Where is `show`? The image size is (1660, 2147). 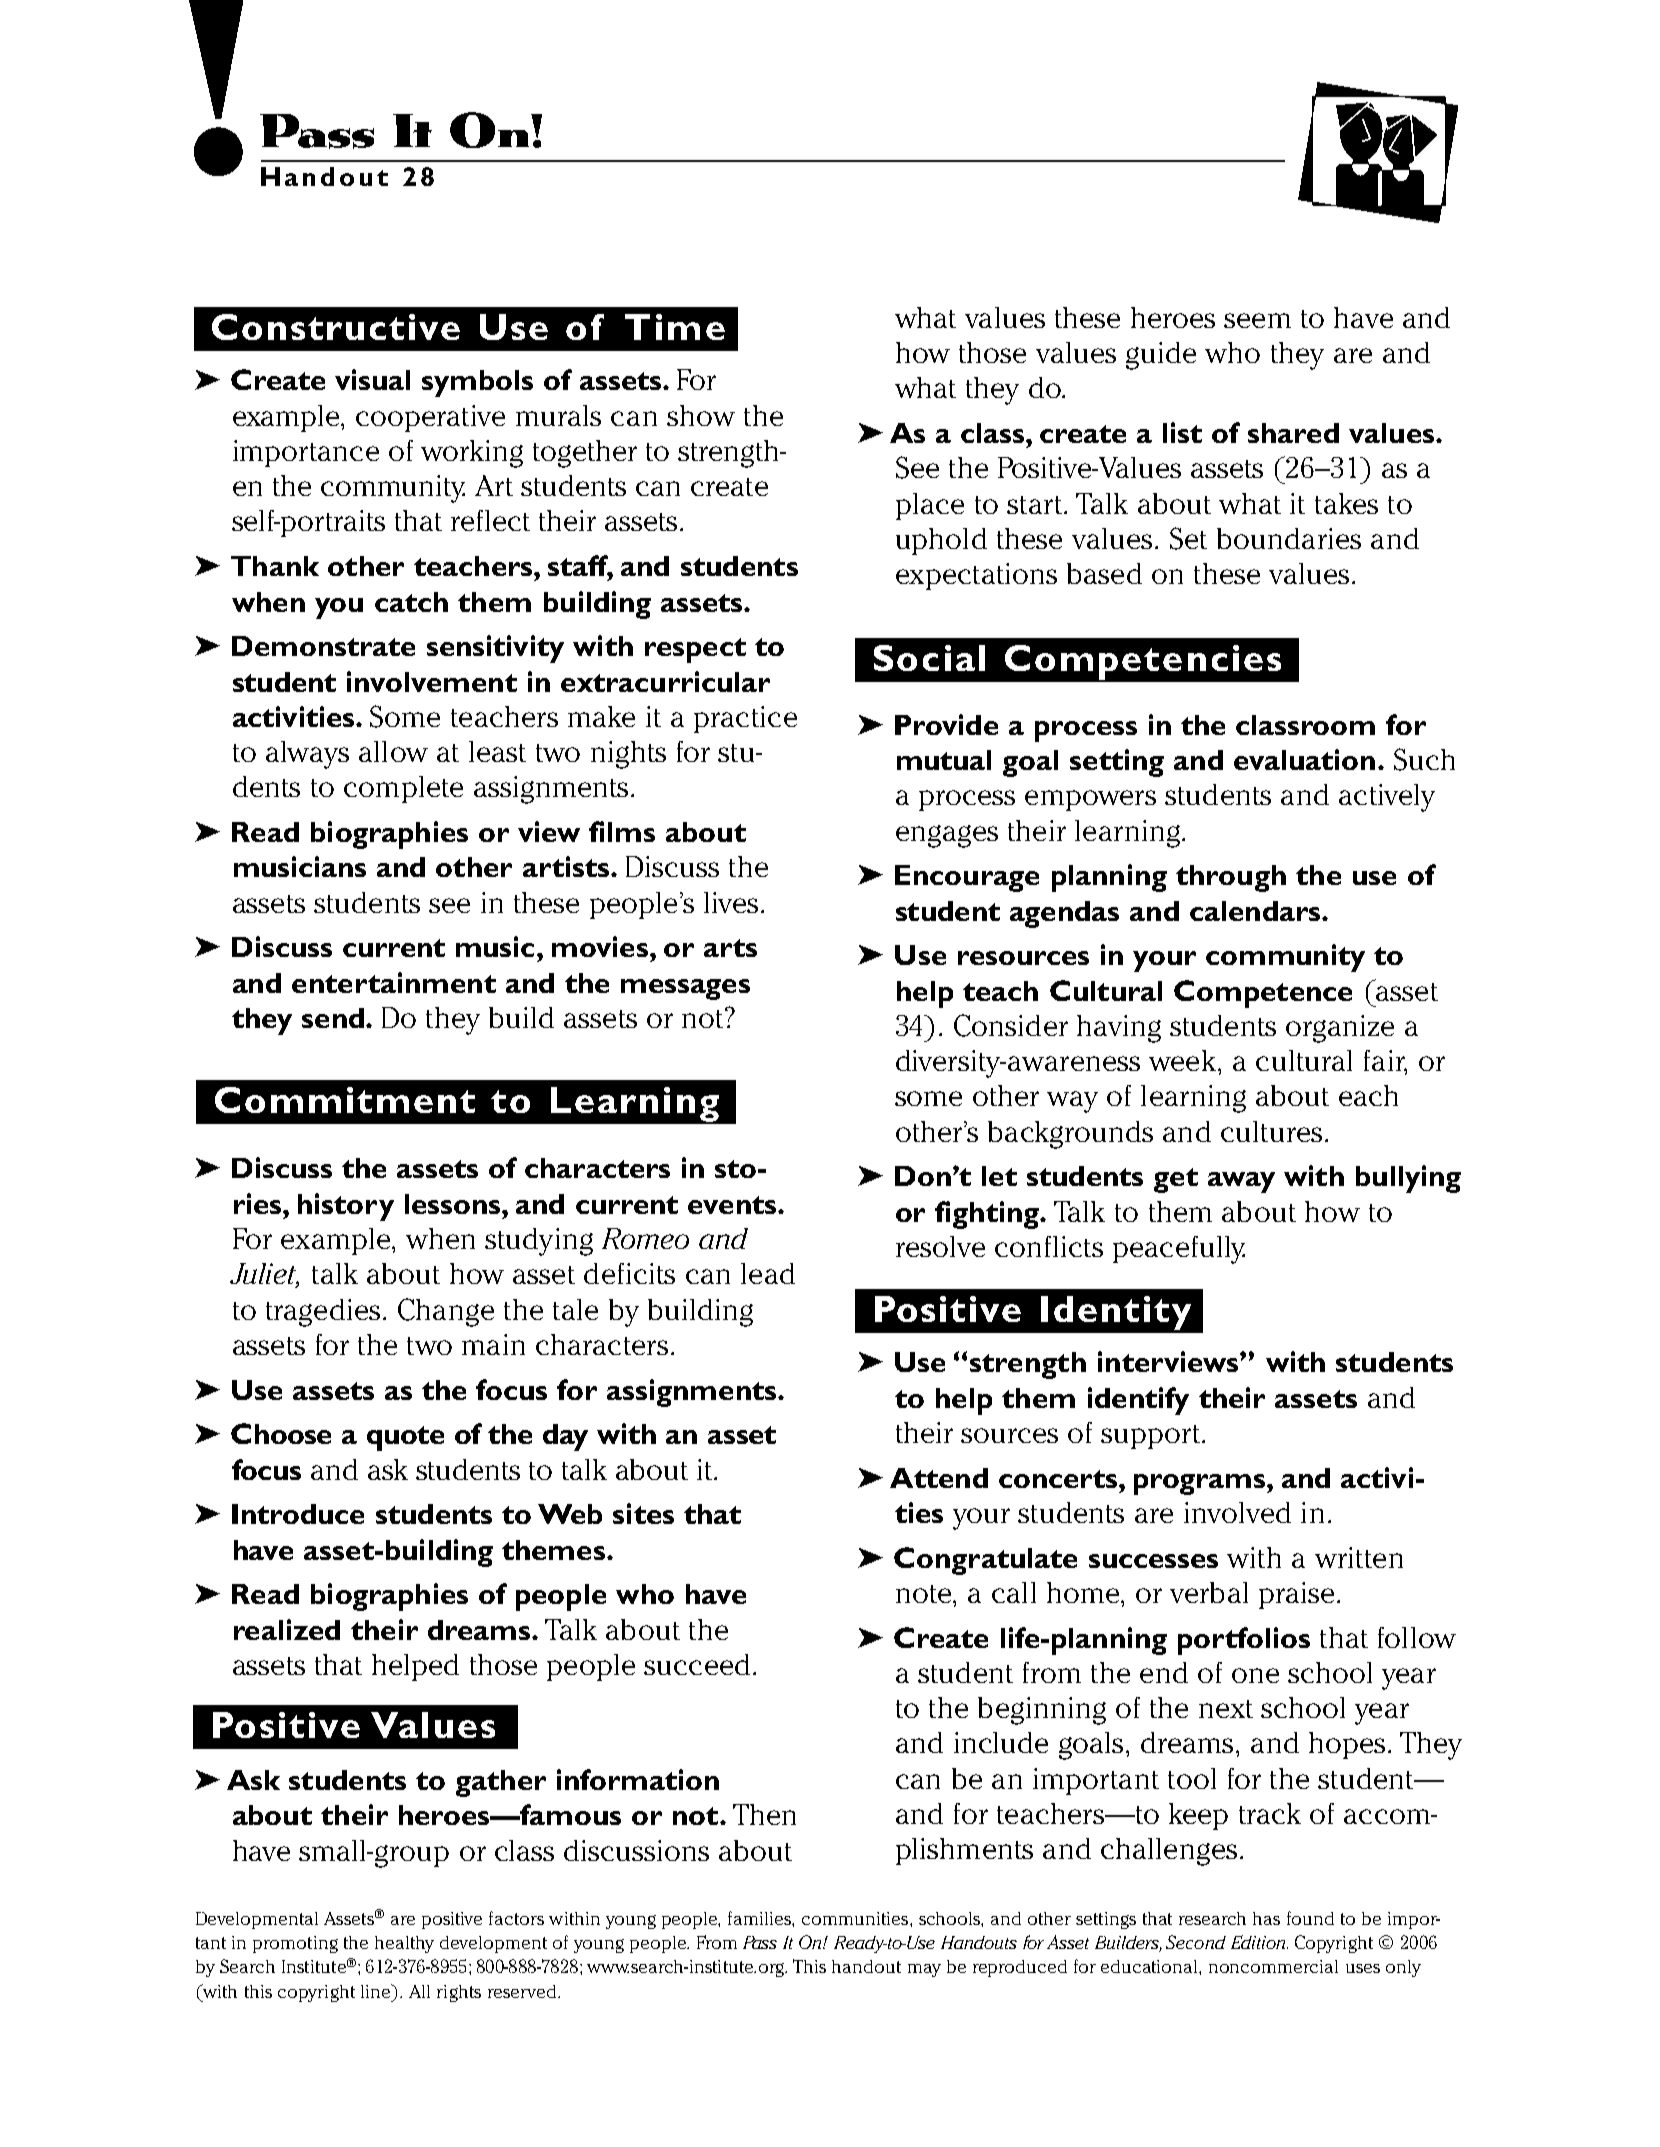 show is located at coordinates (701, 415).
